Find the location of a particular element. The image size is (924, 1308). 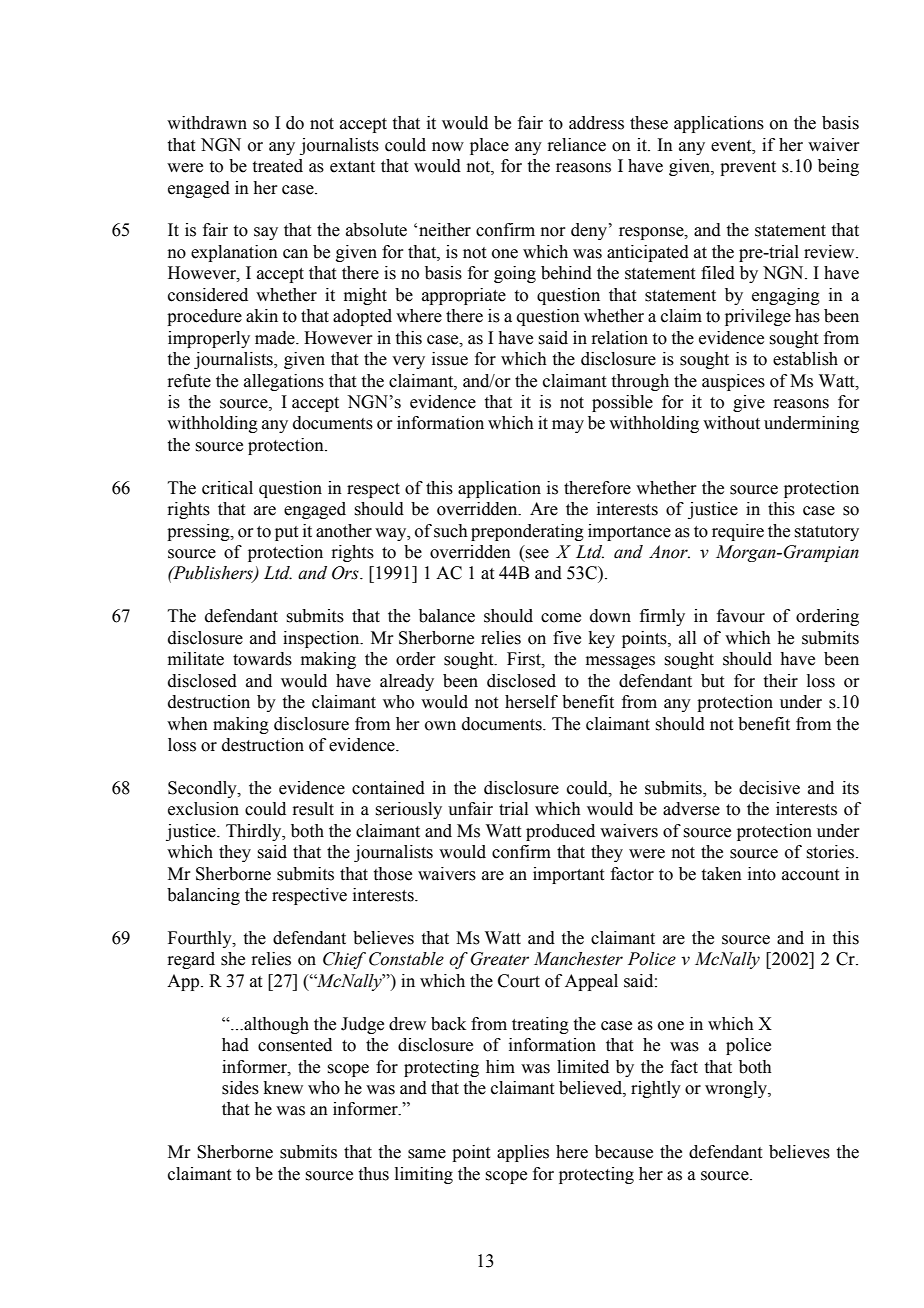

require is located at coordinates (738, 532).
